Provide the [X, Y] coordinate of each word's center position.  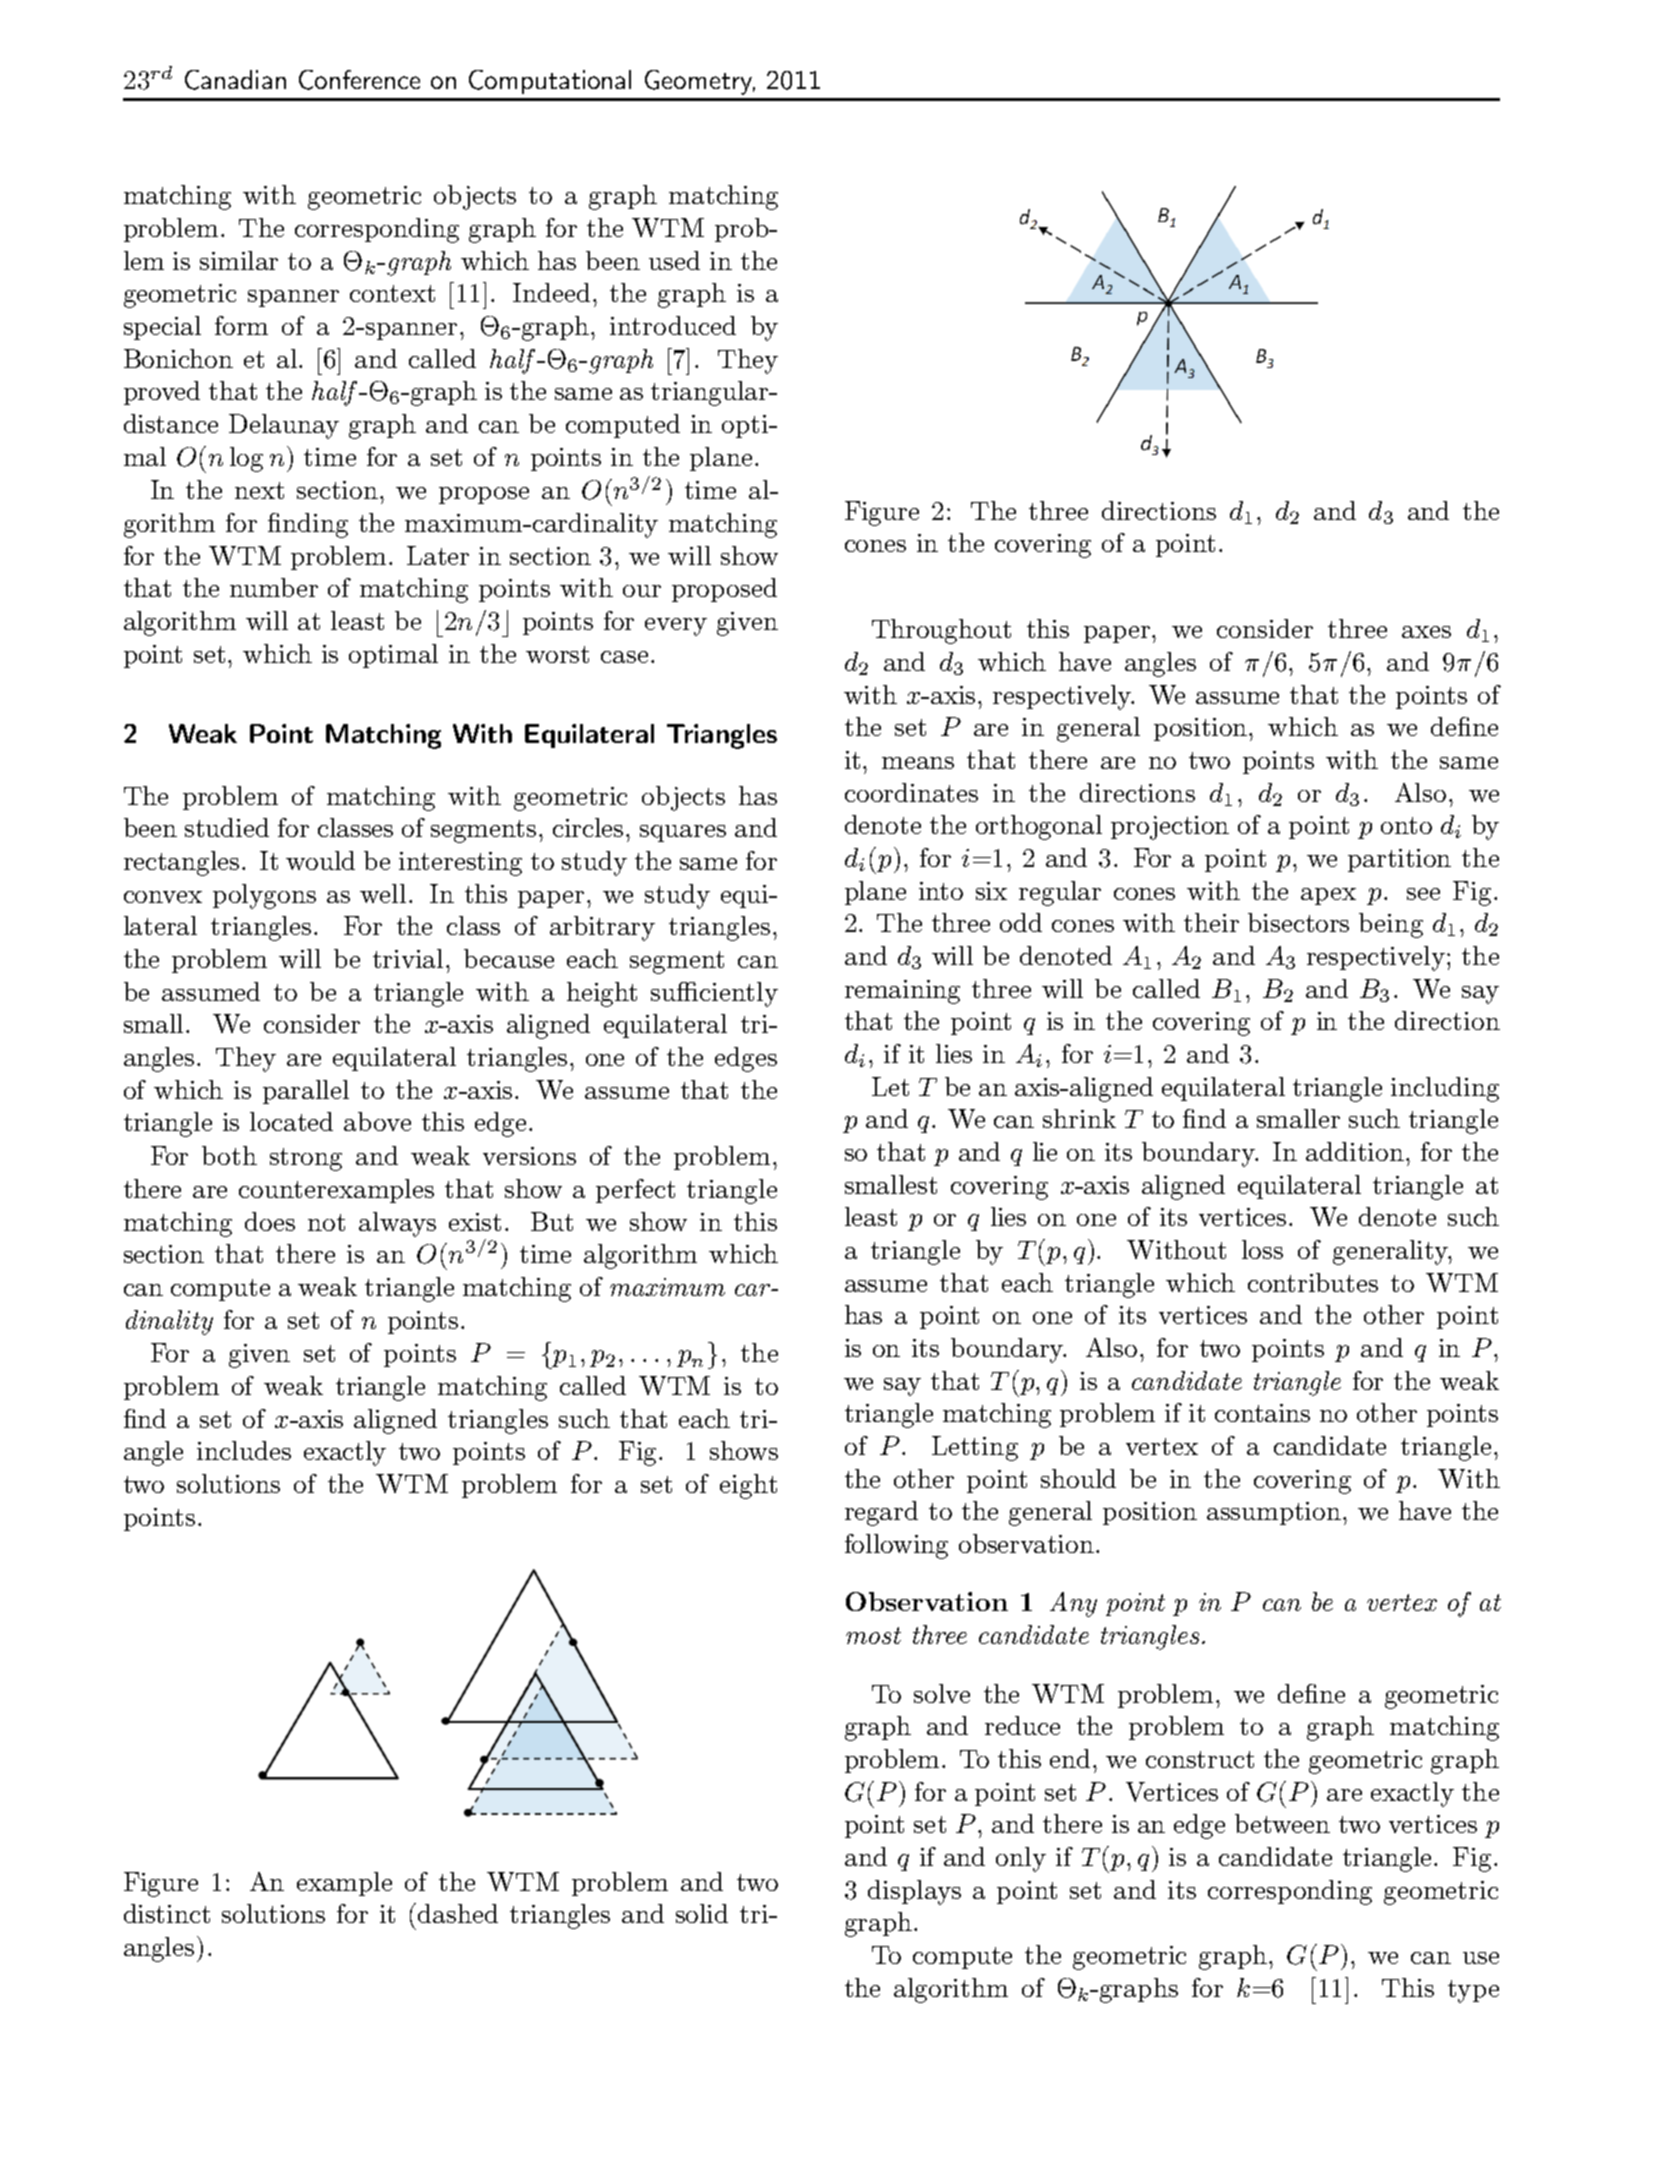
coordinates [911, 792]
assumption [1275, 1513]
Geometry [700, 82]
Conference [359, 80]
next [259, 490]
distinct [167, 1913]
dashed [458, 1913]
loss [1262, 1249]
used [674, 260]
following [896, 1546]
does [270, 1221]
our [642, 591]
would [320, 860]
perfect [635, 1191]
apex [1328, 896]
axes [1426, 632]
